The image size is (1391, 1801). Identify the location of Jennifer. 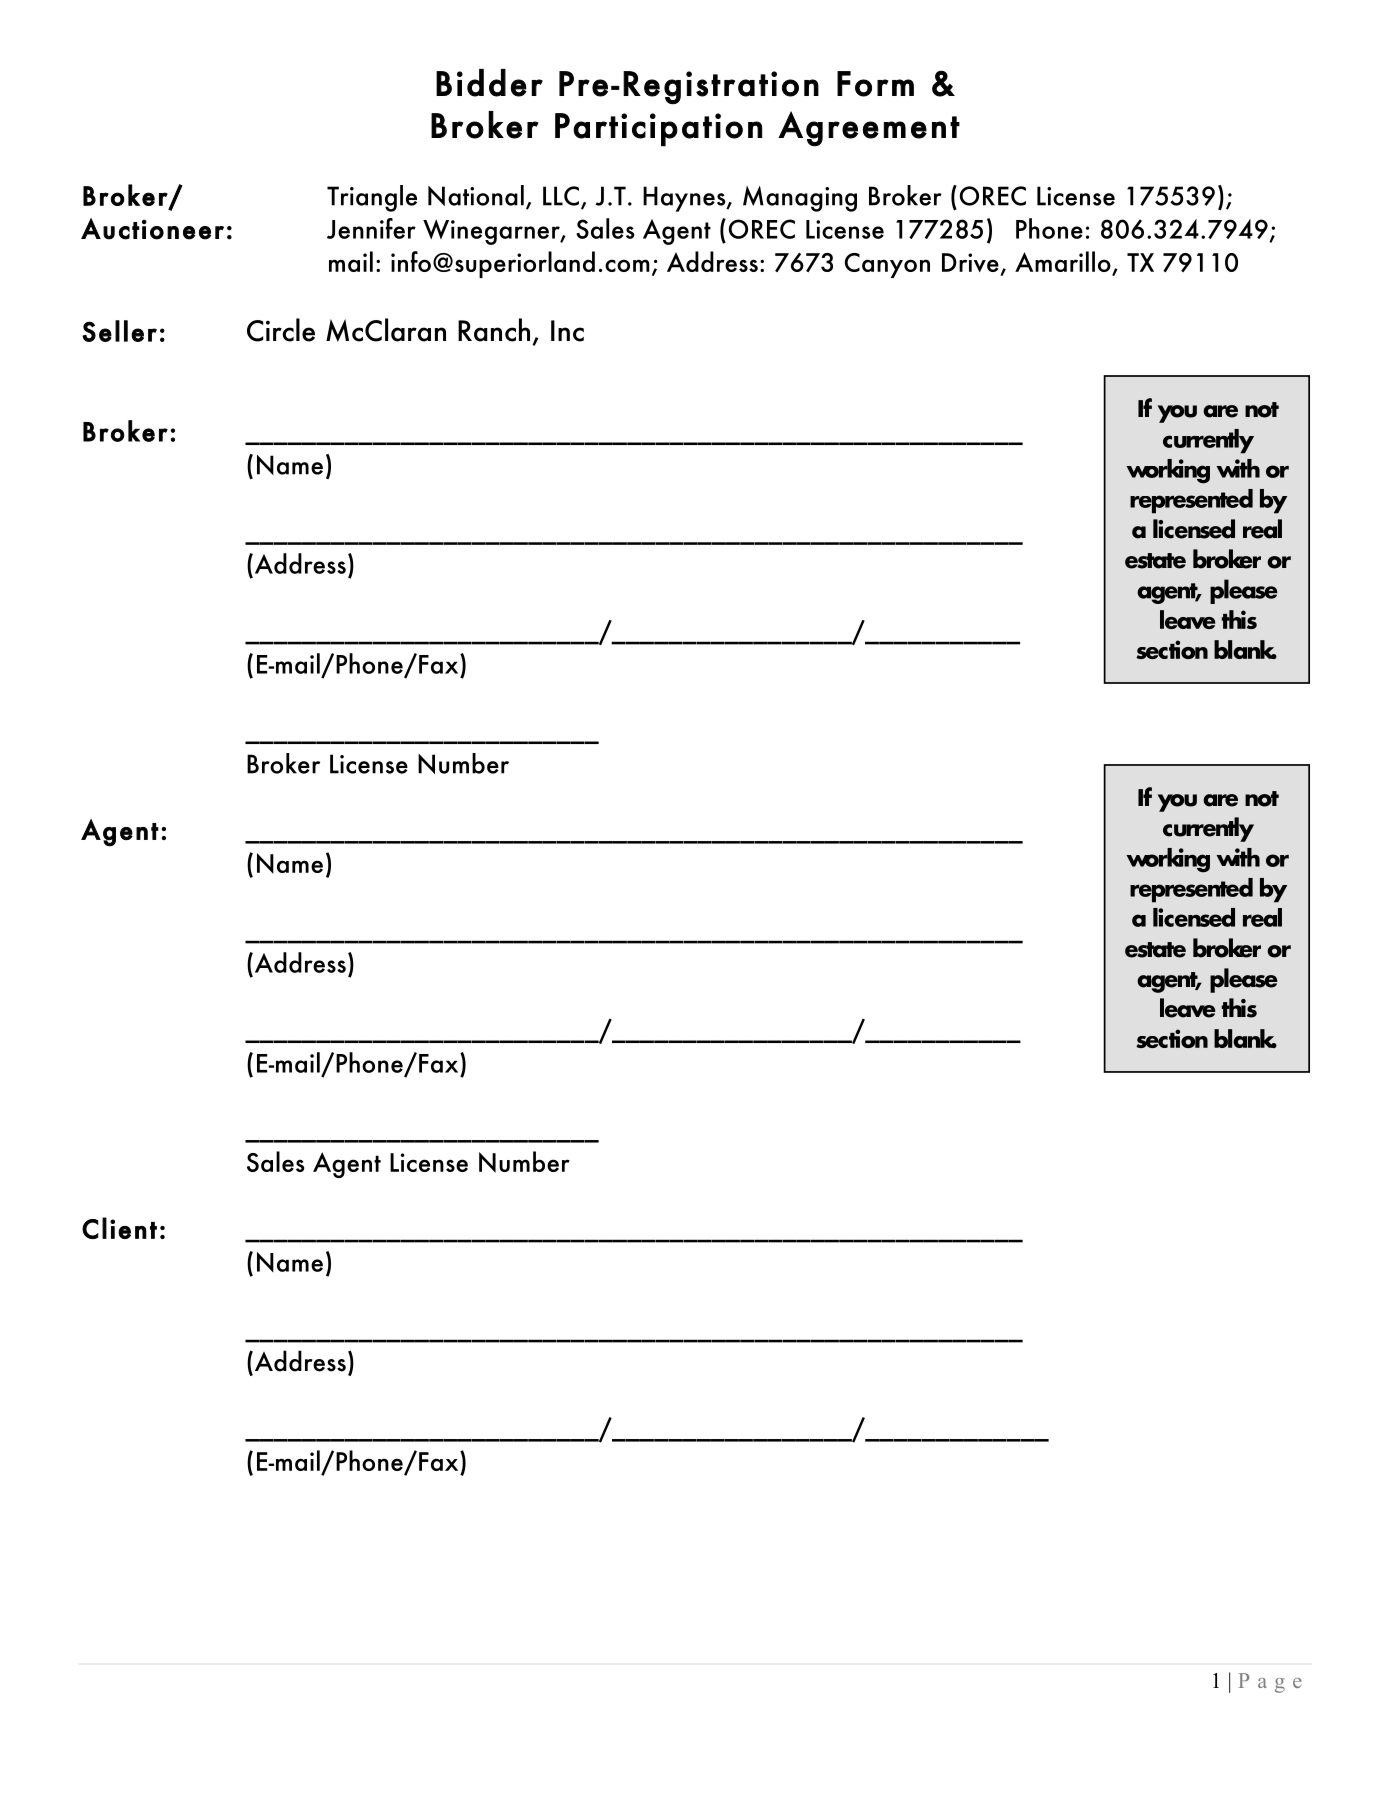
(371, 228).
